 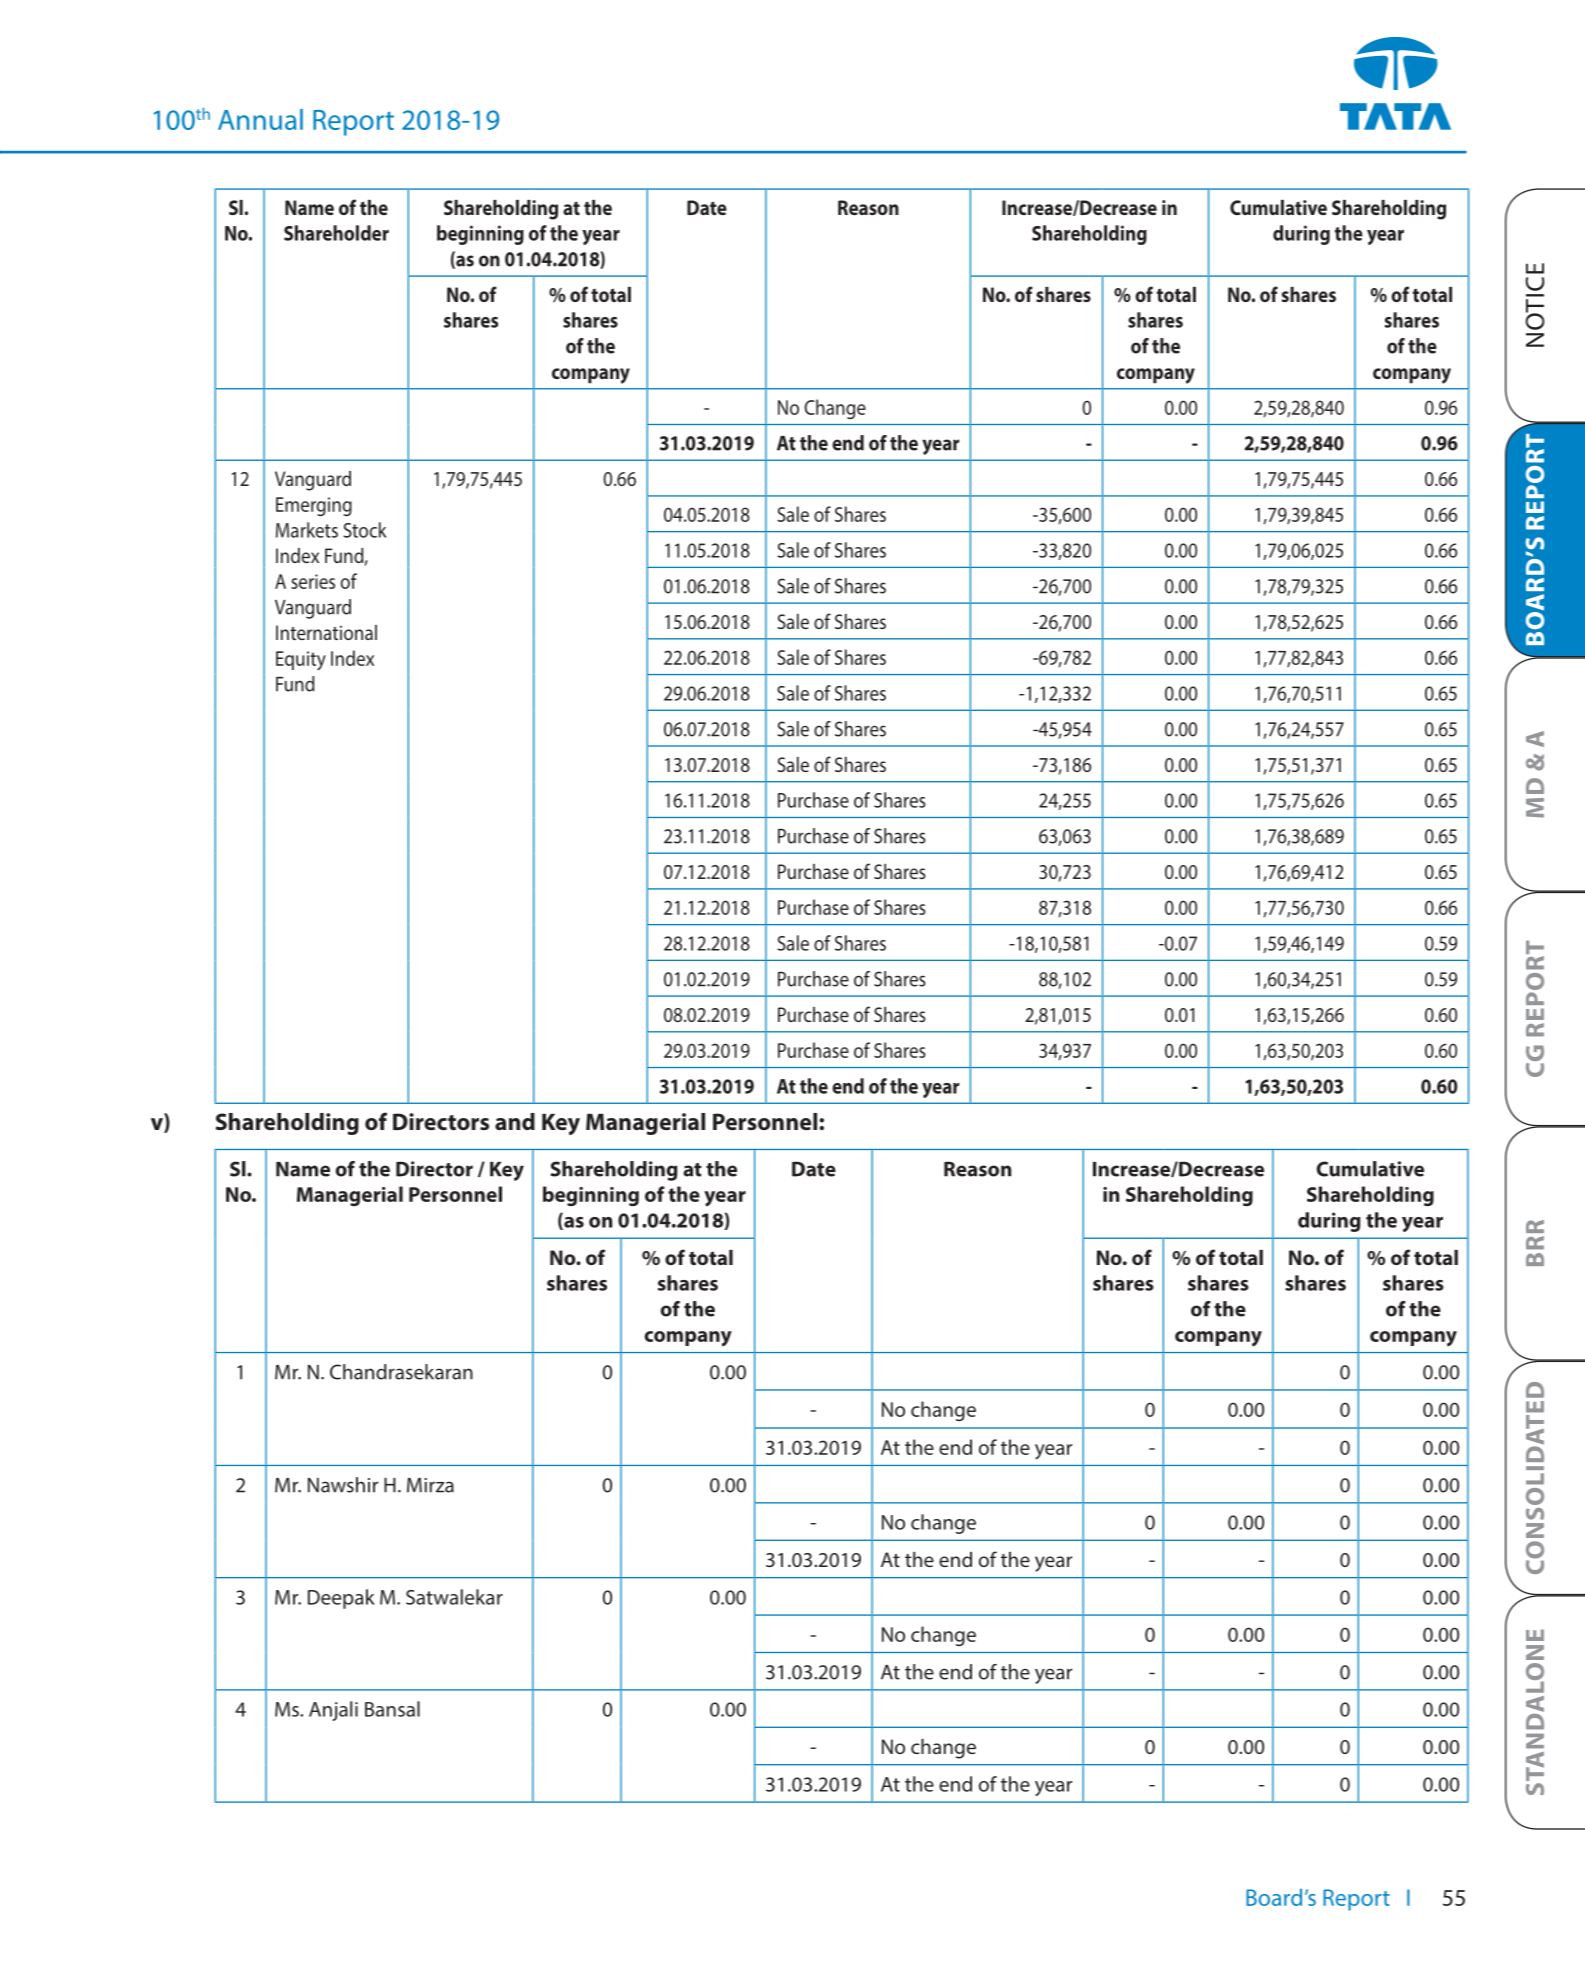 I want to click on Annual, so click(x=260, y=119).
